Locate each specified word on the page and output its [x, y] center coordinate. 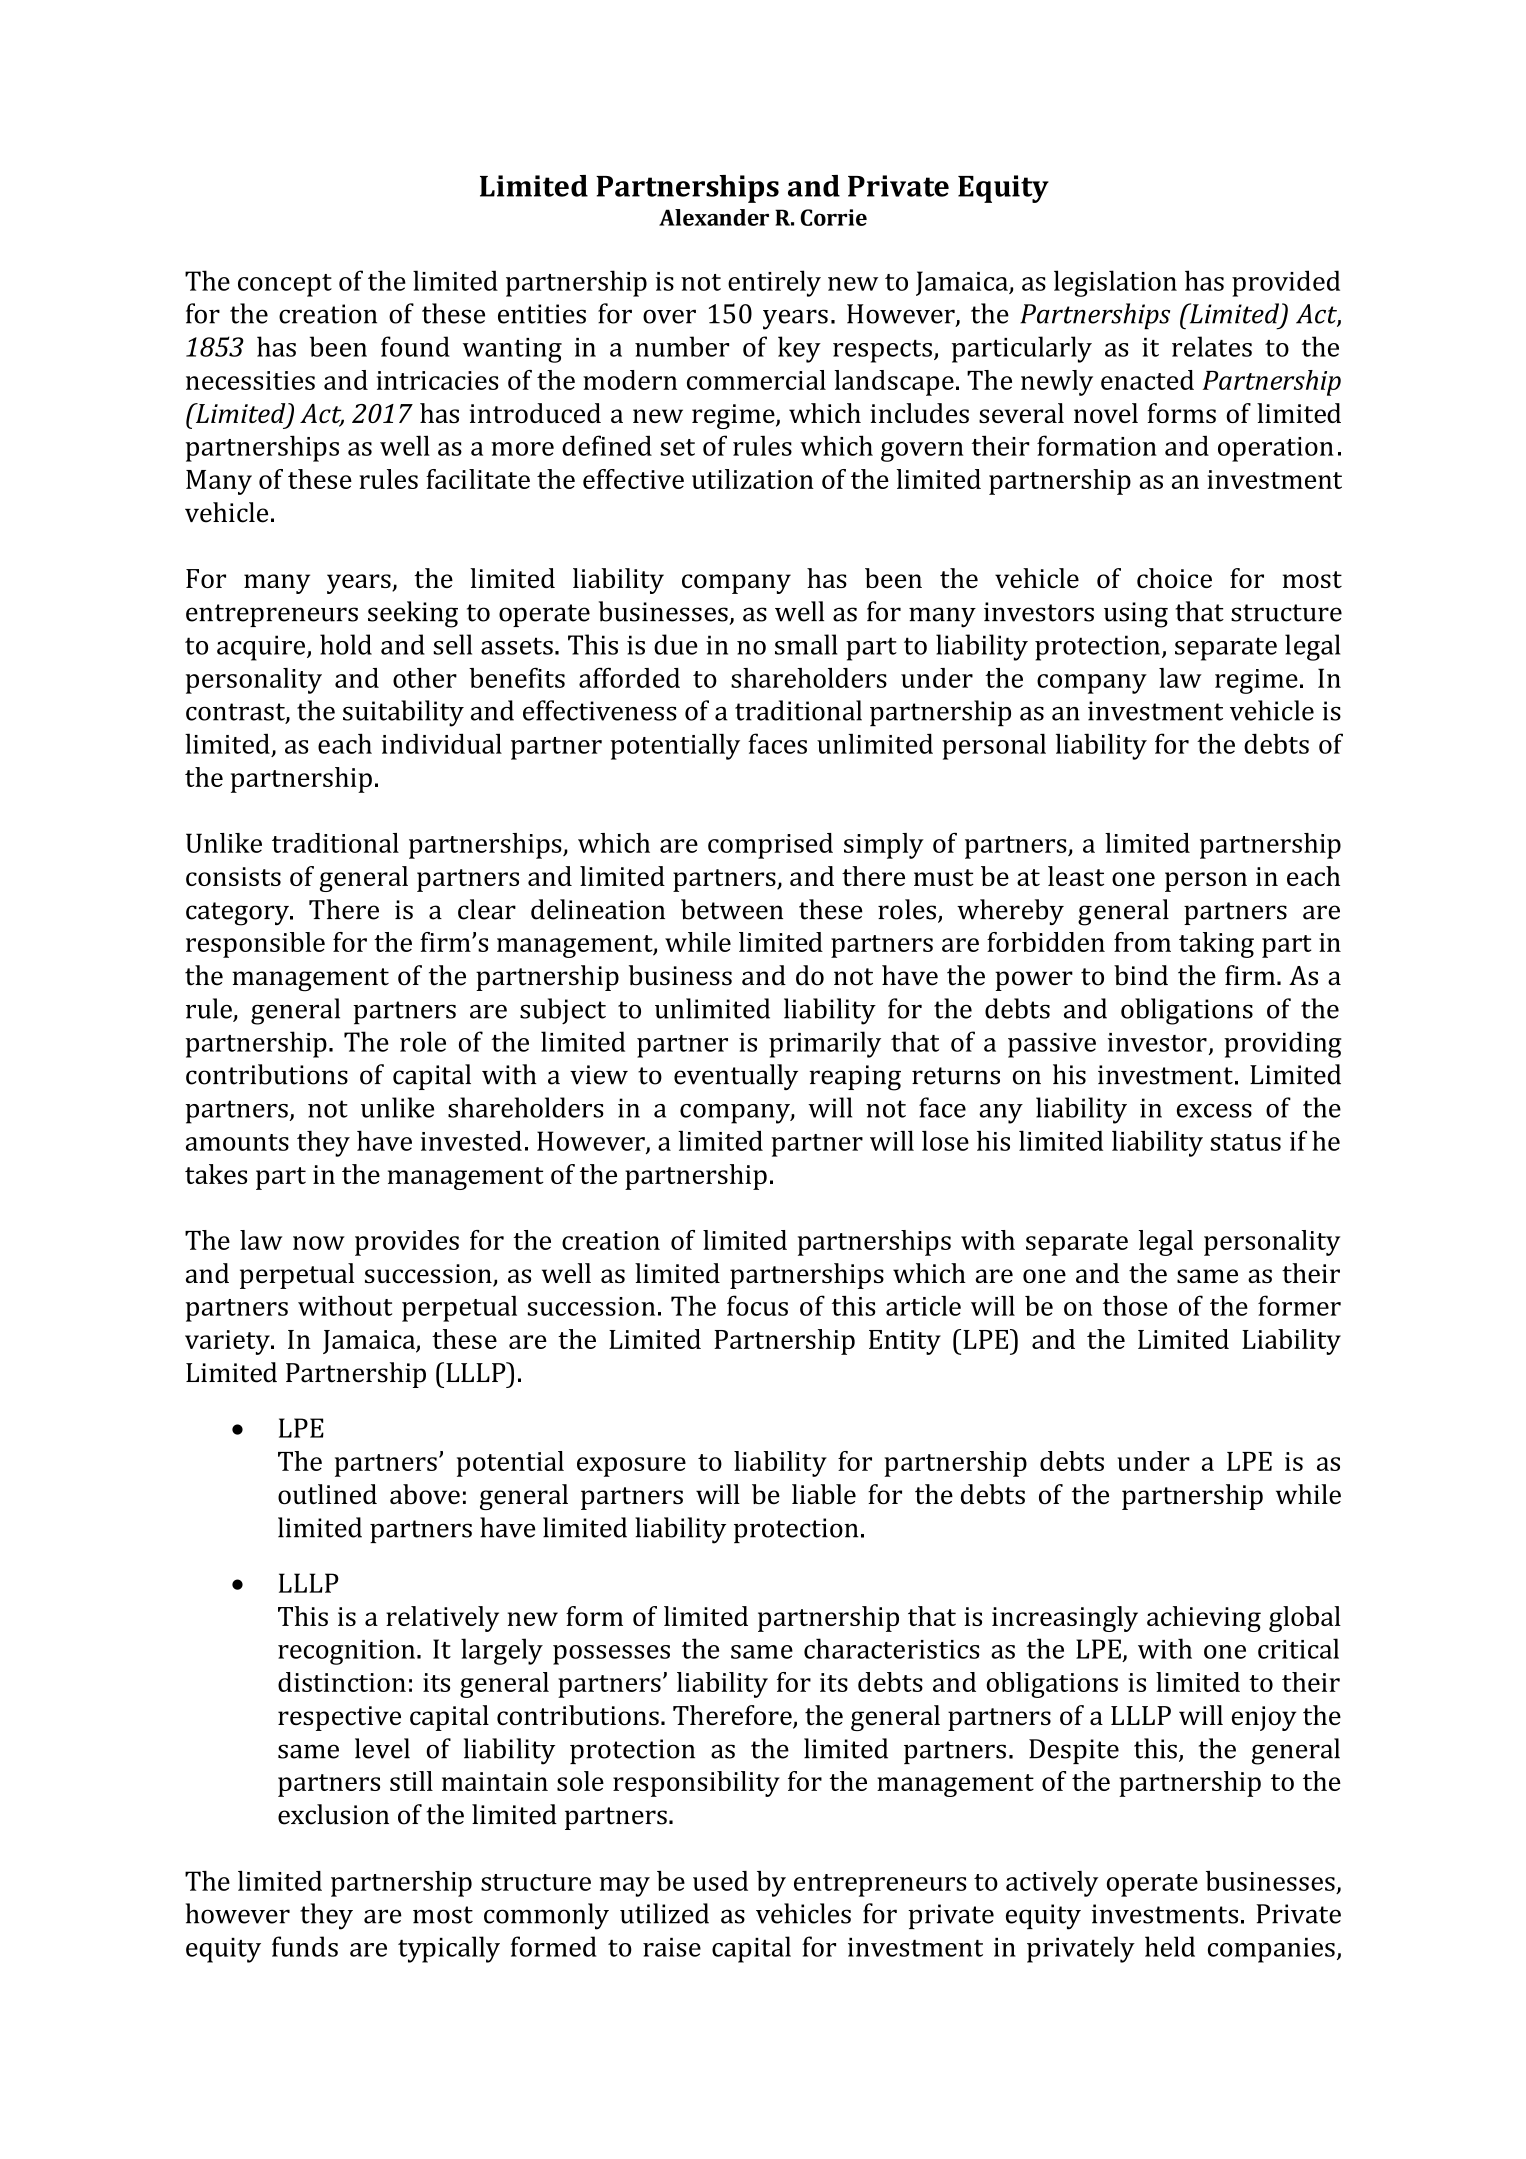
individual [442, 743]
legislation [1115, 283]
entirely [774, 283]
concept [285, 285]
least [1076, 876]
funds [305, 1946]
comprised [770, 846]
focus [757, 1305]
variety [228, 1342]
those [1135, 1305]
